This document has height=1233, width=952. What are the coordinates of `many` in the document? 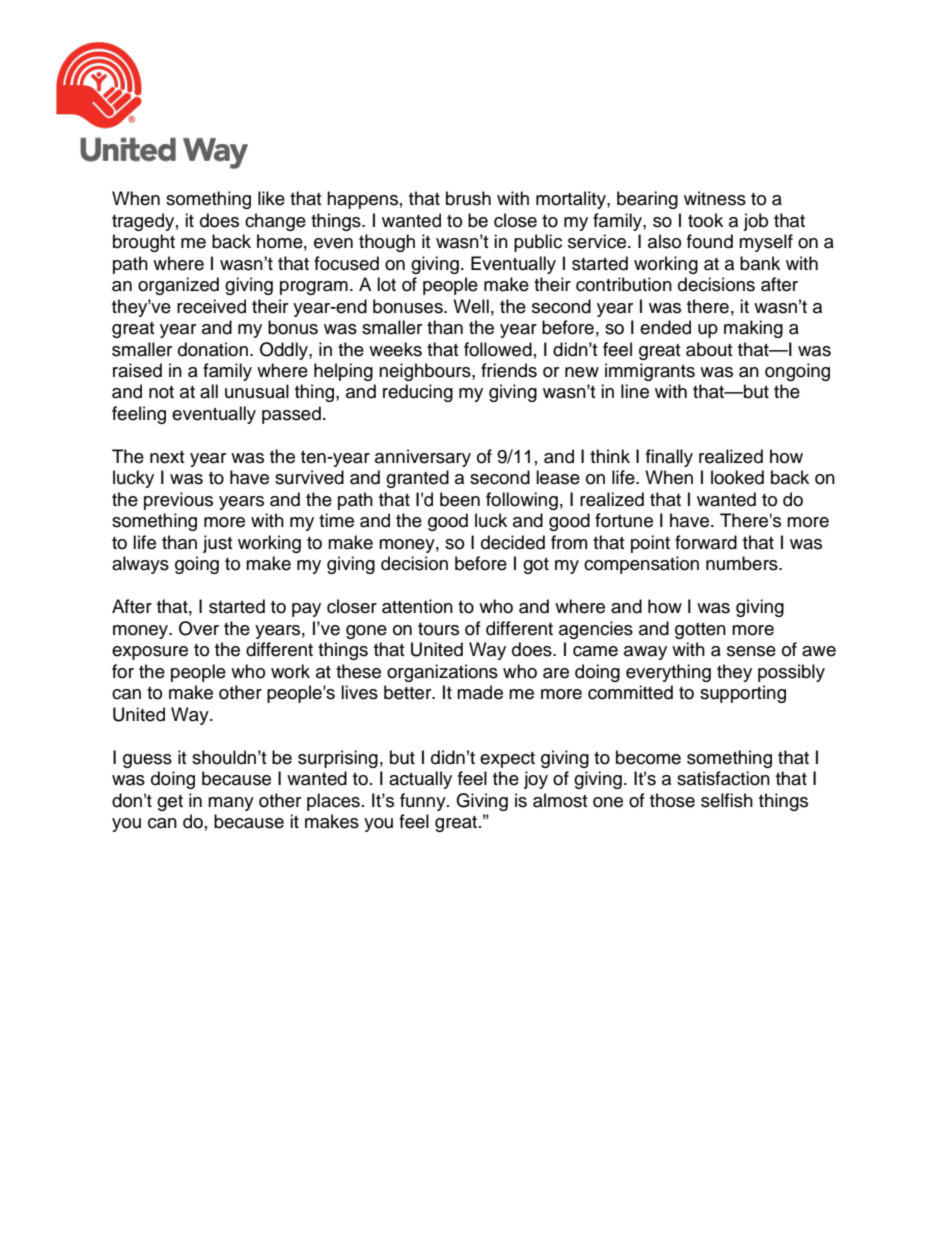 It's located at (231, 804).
